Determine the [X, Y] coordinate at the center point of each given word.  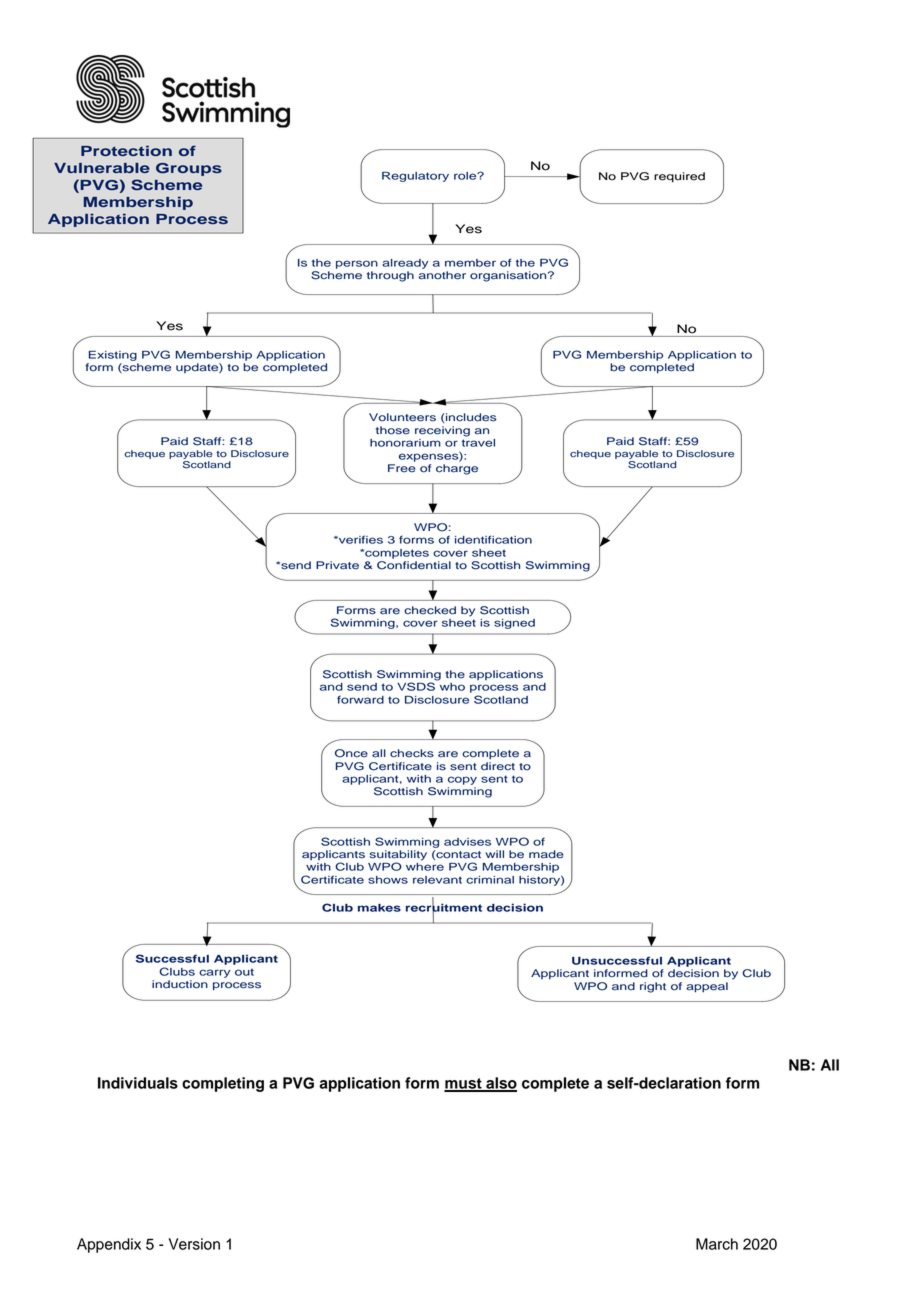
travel [478, 443]
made [546, 854]
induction [180, 984]
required [679, 177]
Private [337, 565]
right [653, 987]
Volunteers [402, 417]
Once [351, 753]
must [464, 1084]
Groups [189, 169]
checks [412, 753]
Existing [113, 356]
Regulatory [415, 177]
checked [430, 610]
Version [194, 1244]
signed [514, 624]
